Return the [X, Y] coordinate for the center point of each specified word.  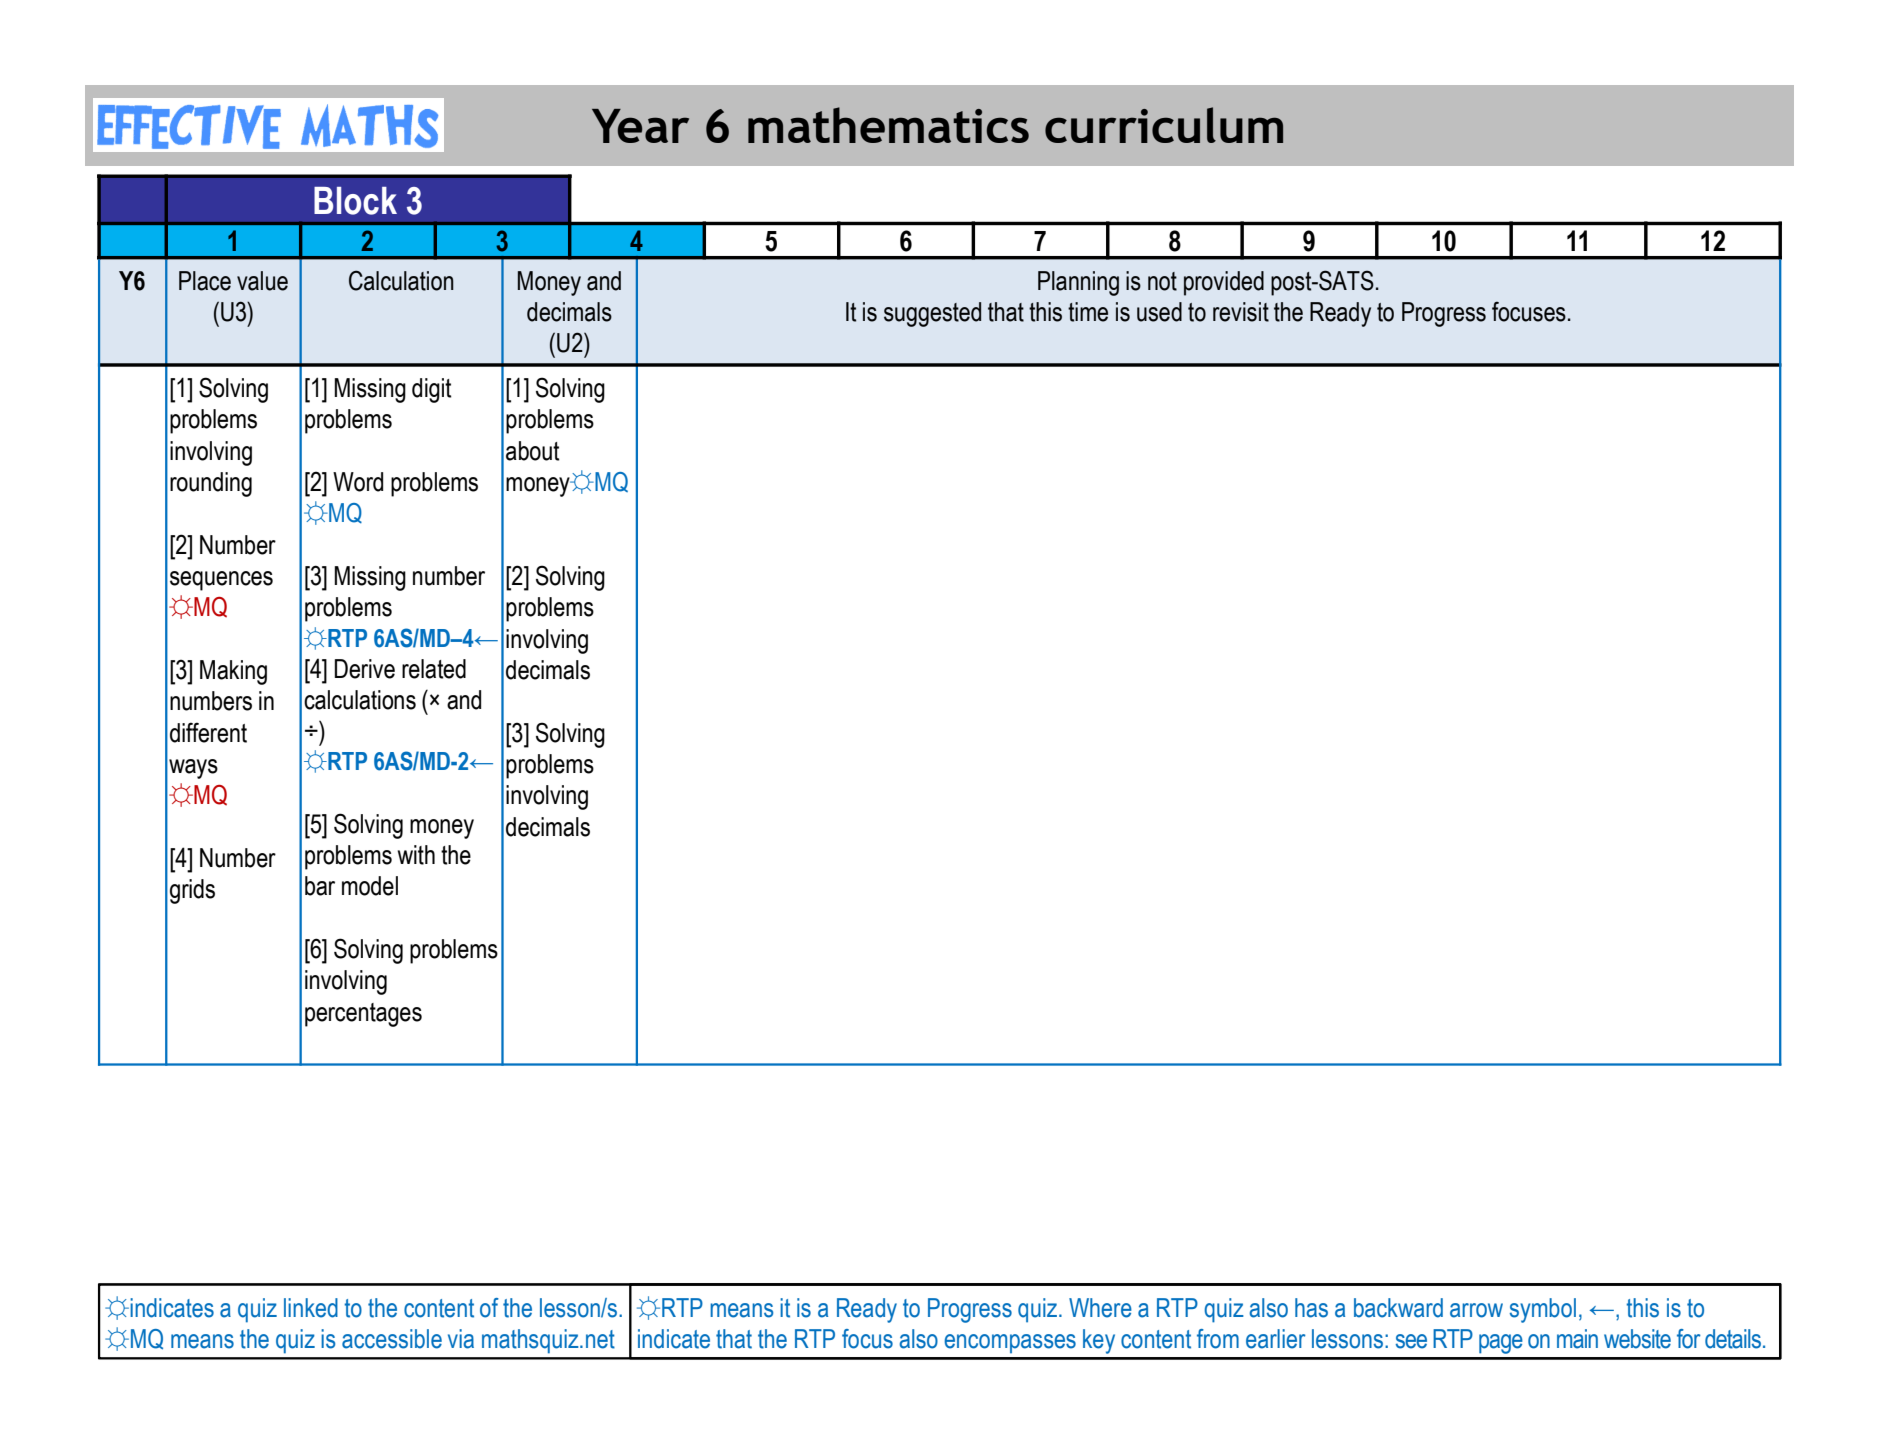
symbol [1543, 1310]
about [532, 451]
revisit [1241, 312]
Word [358, 482]
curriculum [1164, 125]
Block [355, 201]
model [370, 886]
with [416, 855]
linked [311, 1308]
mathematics [888, 125]
